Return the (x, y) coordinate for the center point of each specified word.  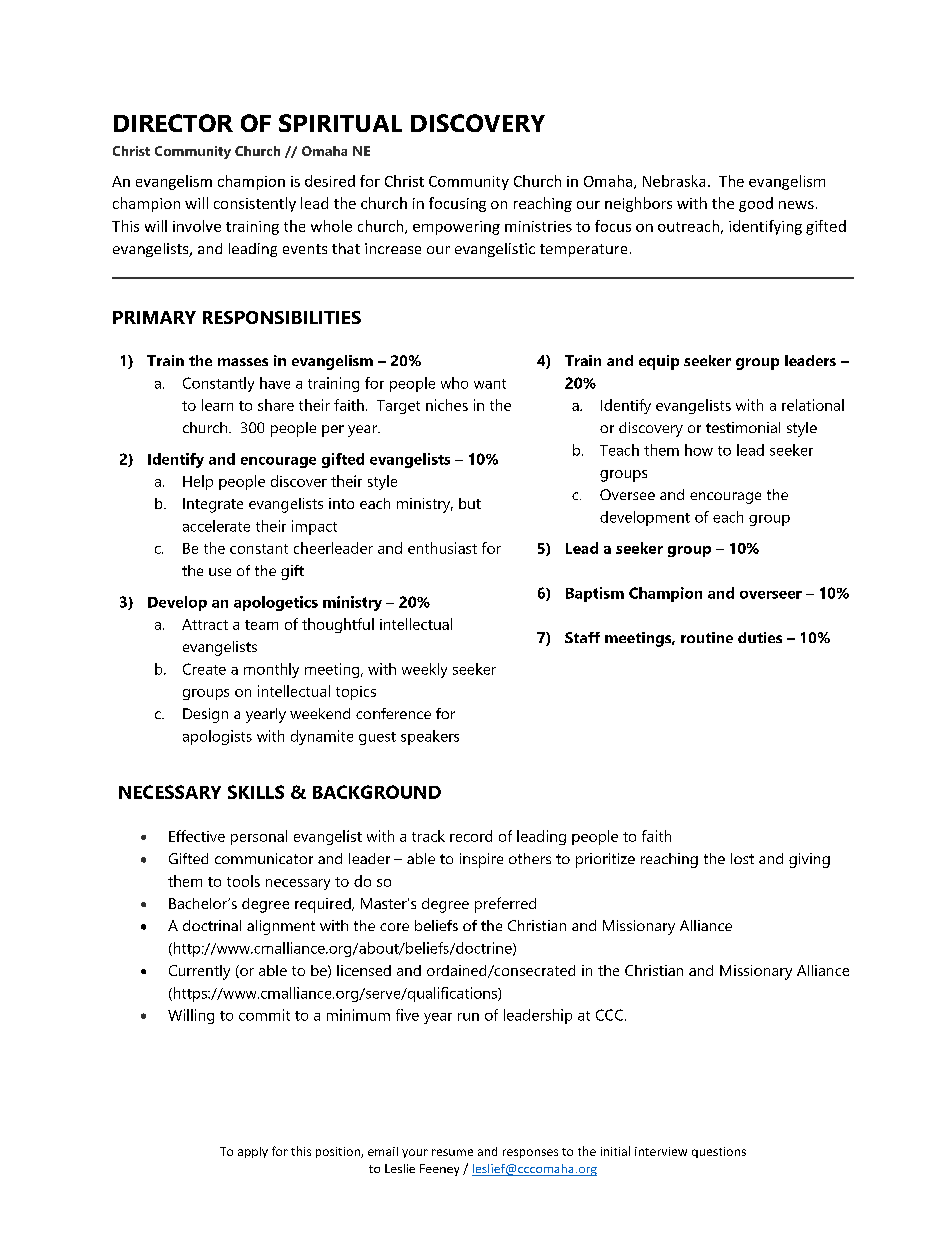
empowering (456, 228)
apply (253, 1152)
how (699, 450)
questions (719, 1152)
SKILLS (256, 792)
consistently (255, 204)
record (471, 836)
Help (198, 482)
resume (452, 1152)
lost (742, 858)
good (756, 204)
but (470, 503)
